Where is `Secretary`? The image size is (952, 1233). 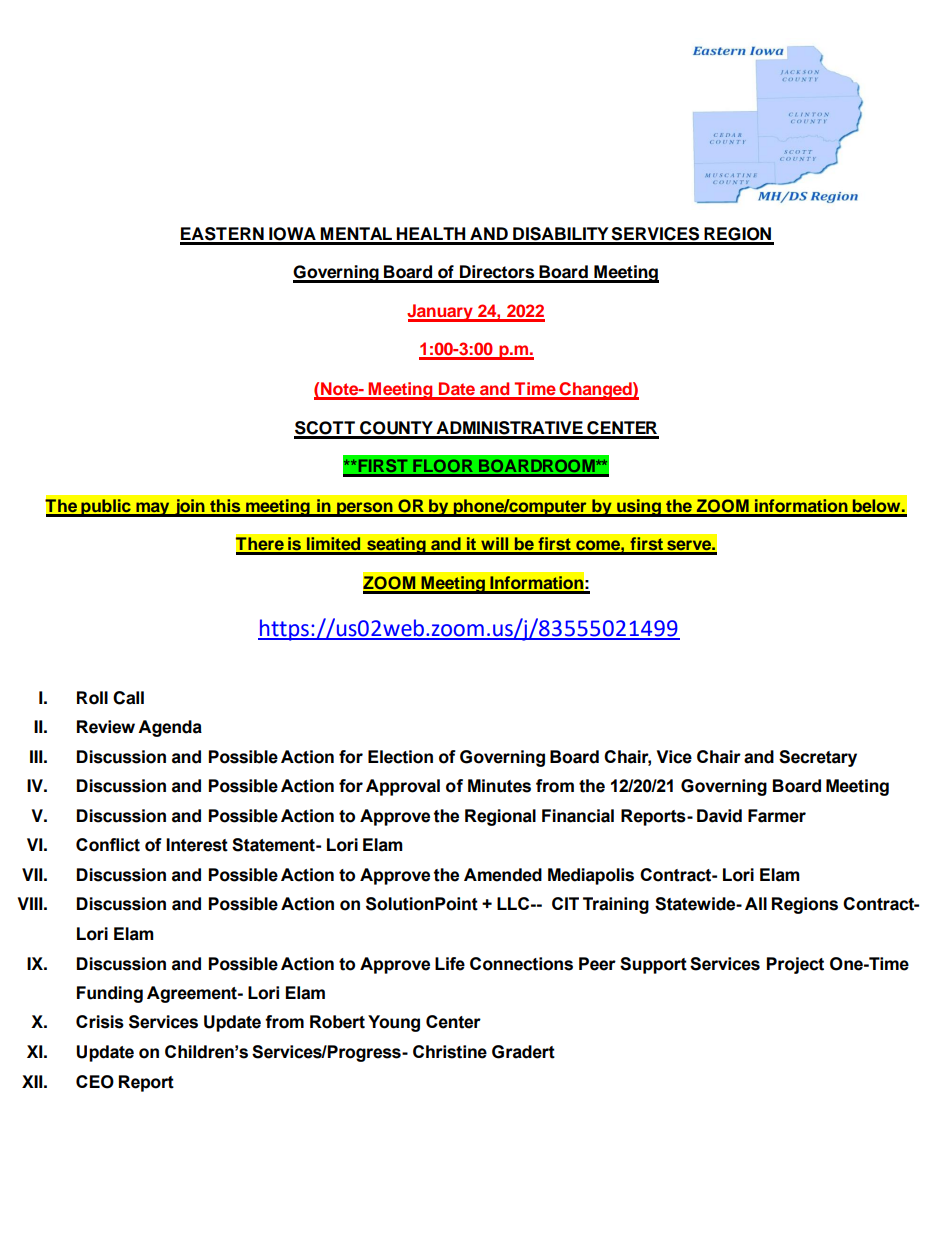
Secretary is located at coordinates (818, 758).
